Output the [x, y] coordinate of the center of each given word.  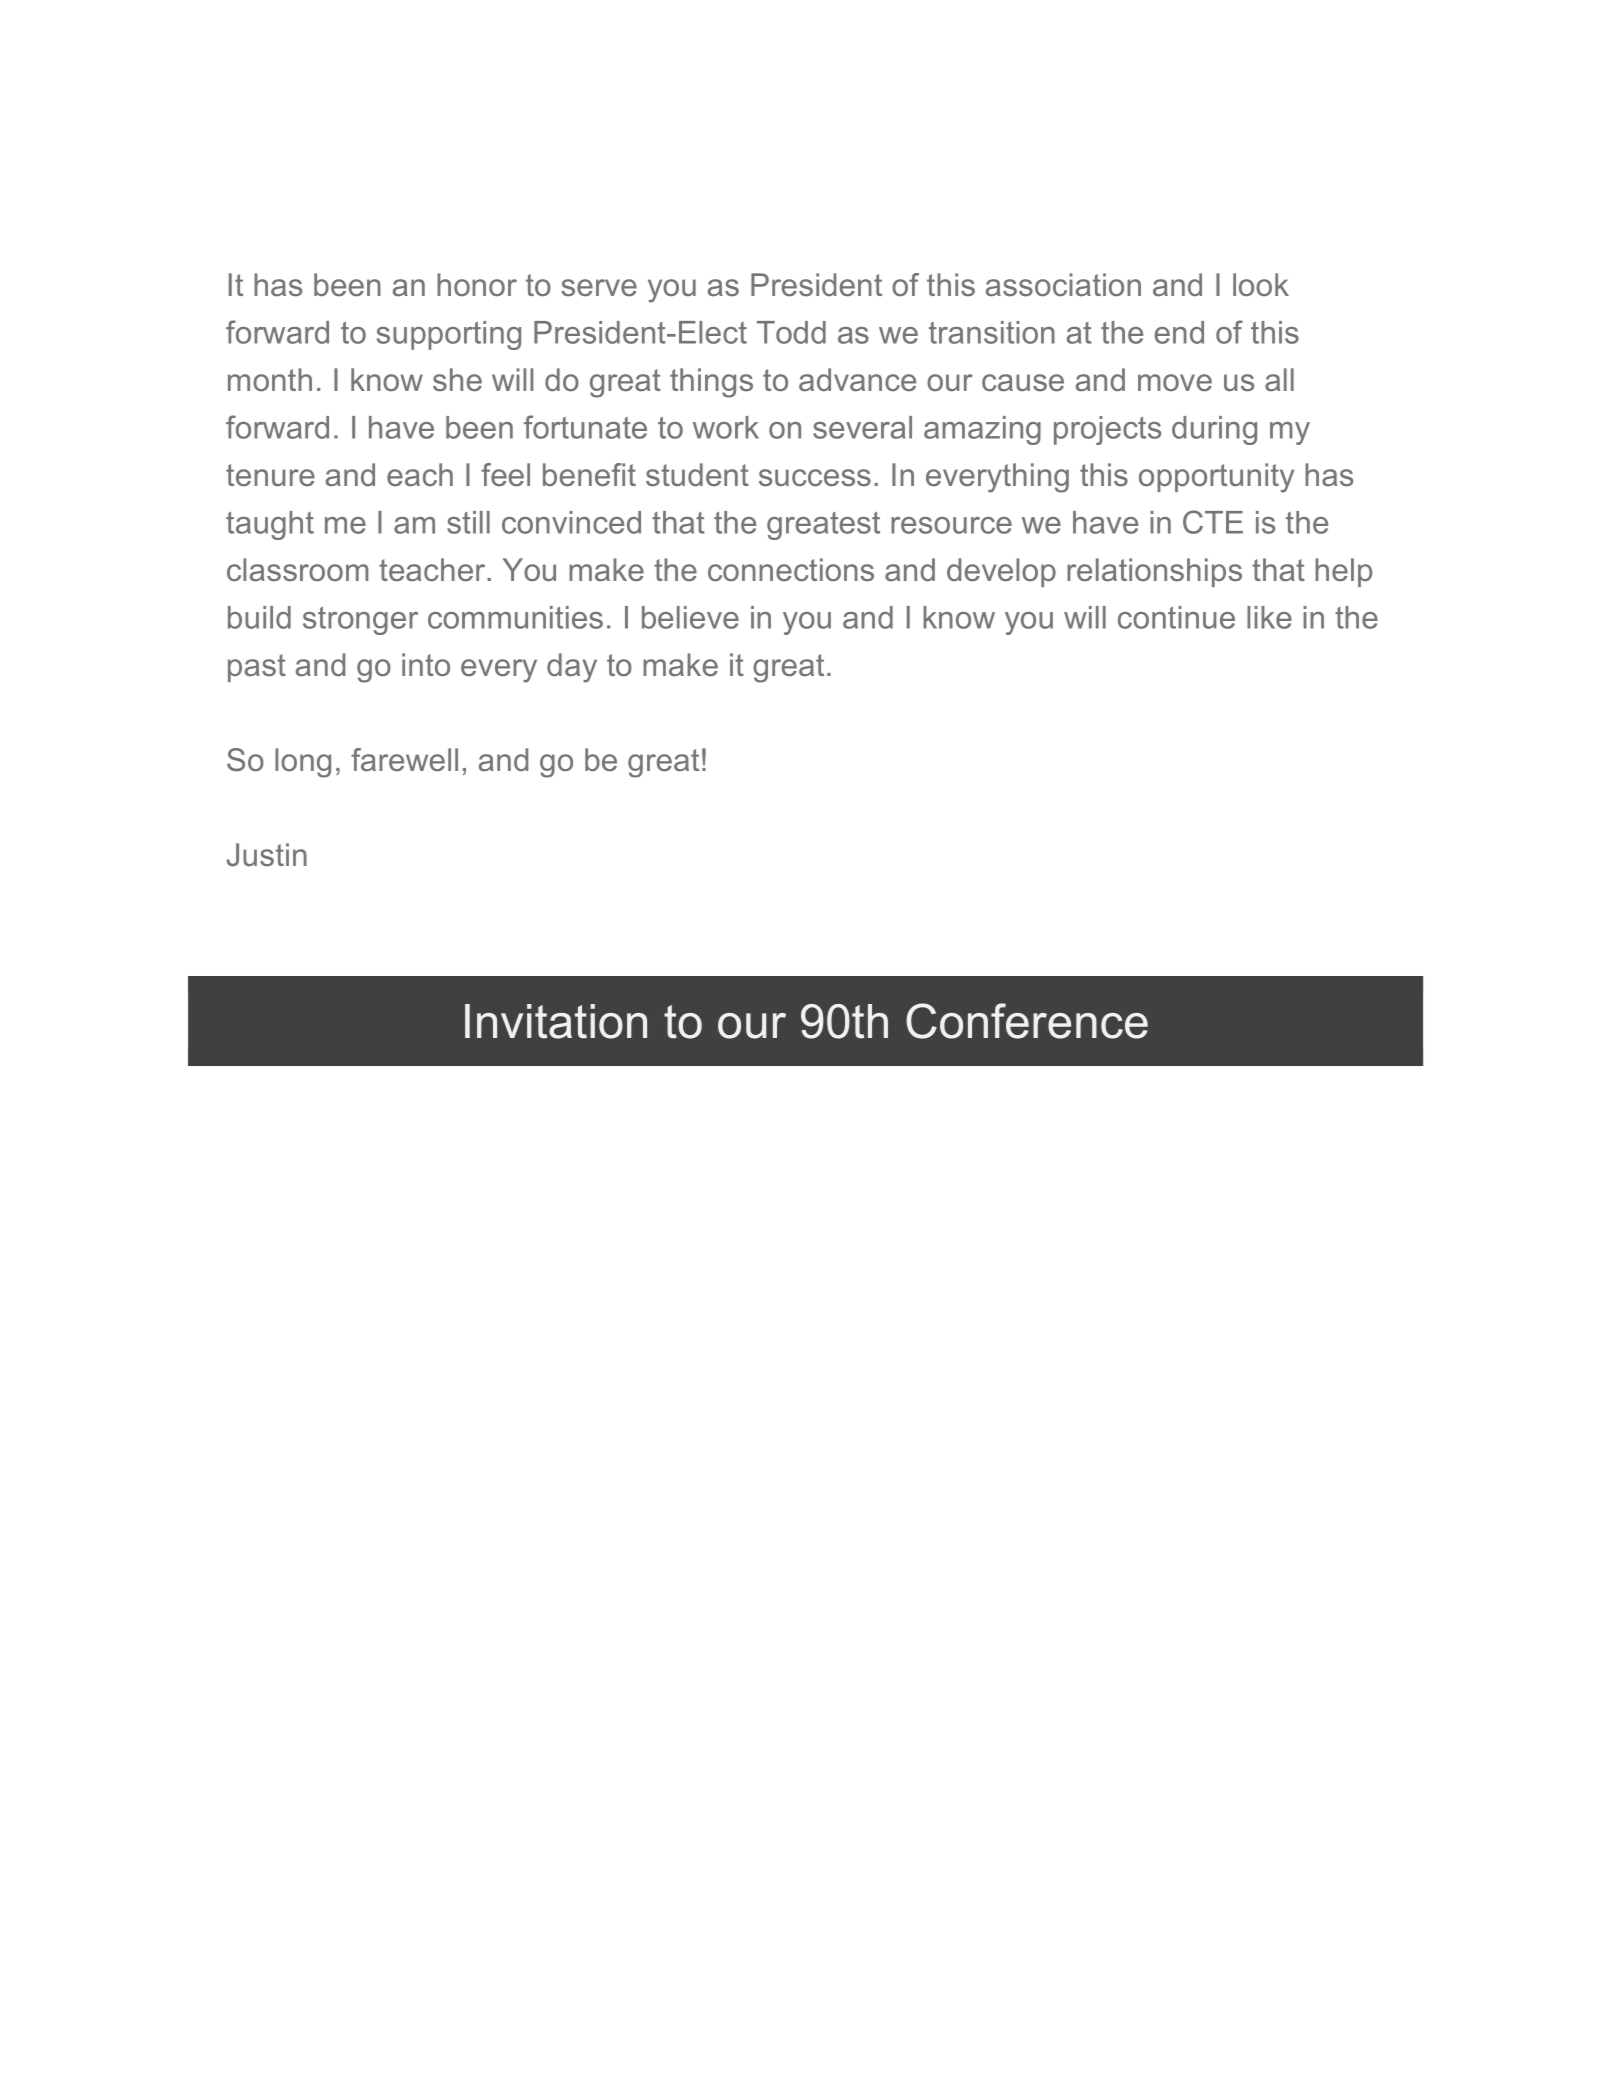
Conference [1027, 1021]
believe [690, 617]
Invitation [556, 1021]
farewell [404, 760]
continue [1176, 617]
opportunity [1216, 478]
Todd [791, 332]
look [1261, 284]
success [815, 478]
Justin [267, 855]
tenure [270, 475]
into [426, 664]
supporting [449, 335]
